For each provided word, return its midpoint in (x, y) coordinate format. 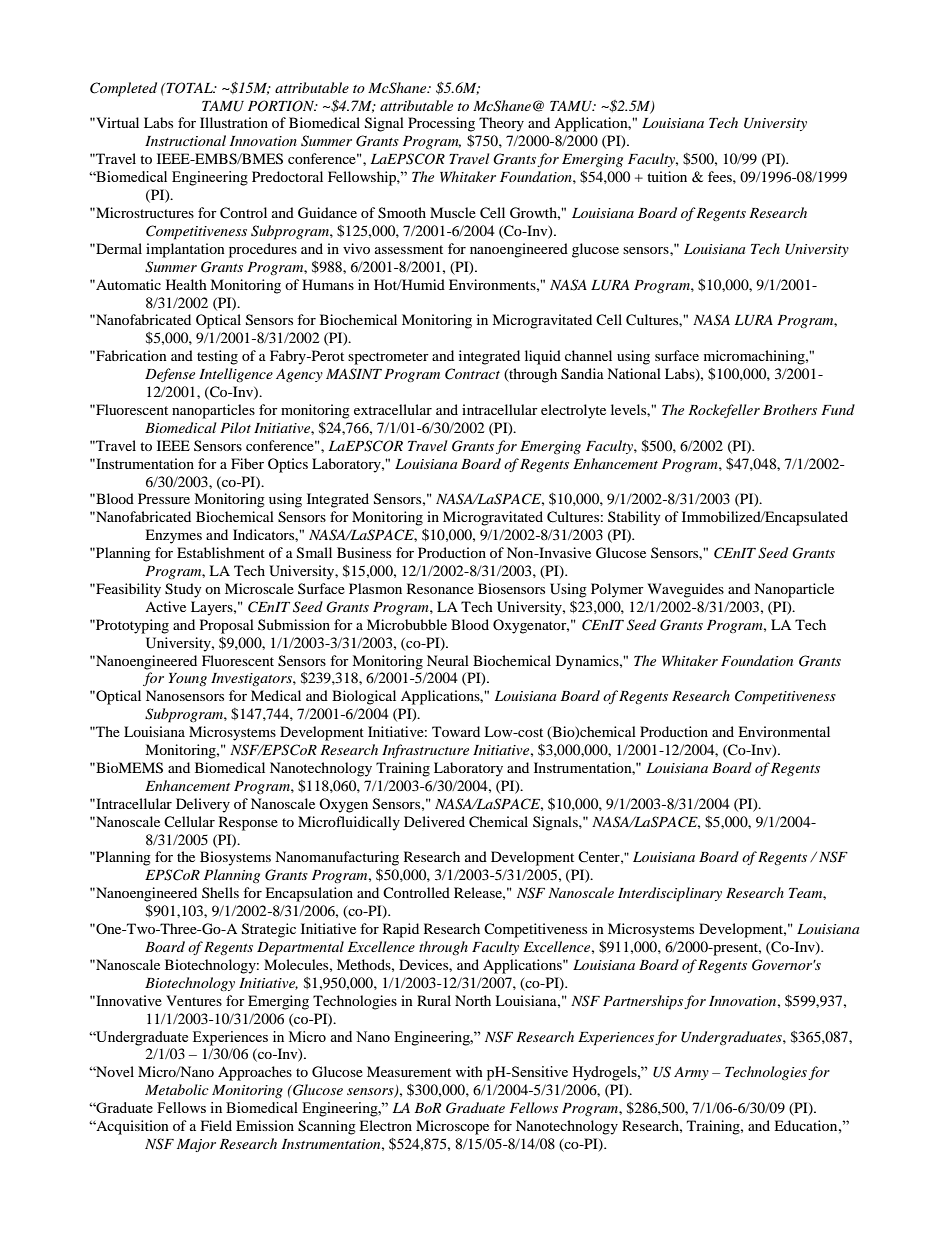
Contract (472, 374)
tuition (667, 176)
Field (216, 1125)
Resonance (440, 588)
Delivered (434, 821)
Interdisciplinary (670, 894)
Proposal (227, 626)
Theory (501, 124)
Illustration (234, 122)
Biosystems (235, 858)
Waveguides (686, 590)
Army (691, 1073)
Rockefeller (724, 411)
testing (217, 357)
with (469, 1071)
